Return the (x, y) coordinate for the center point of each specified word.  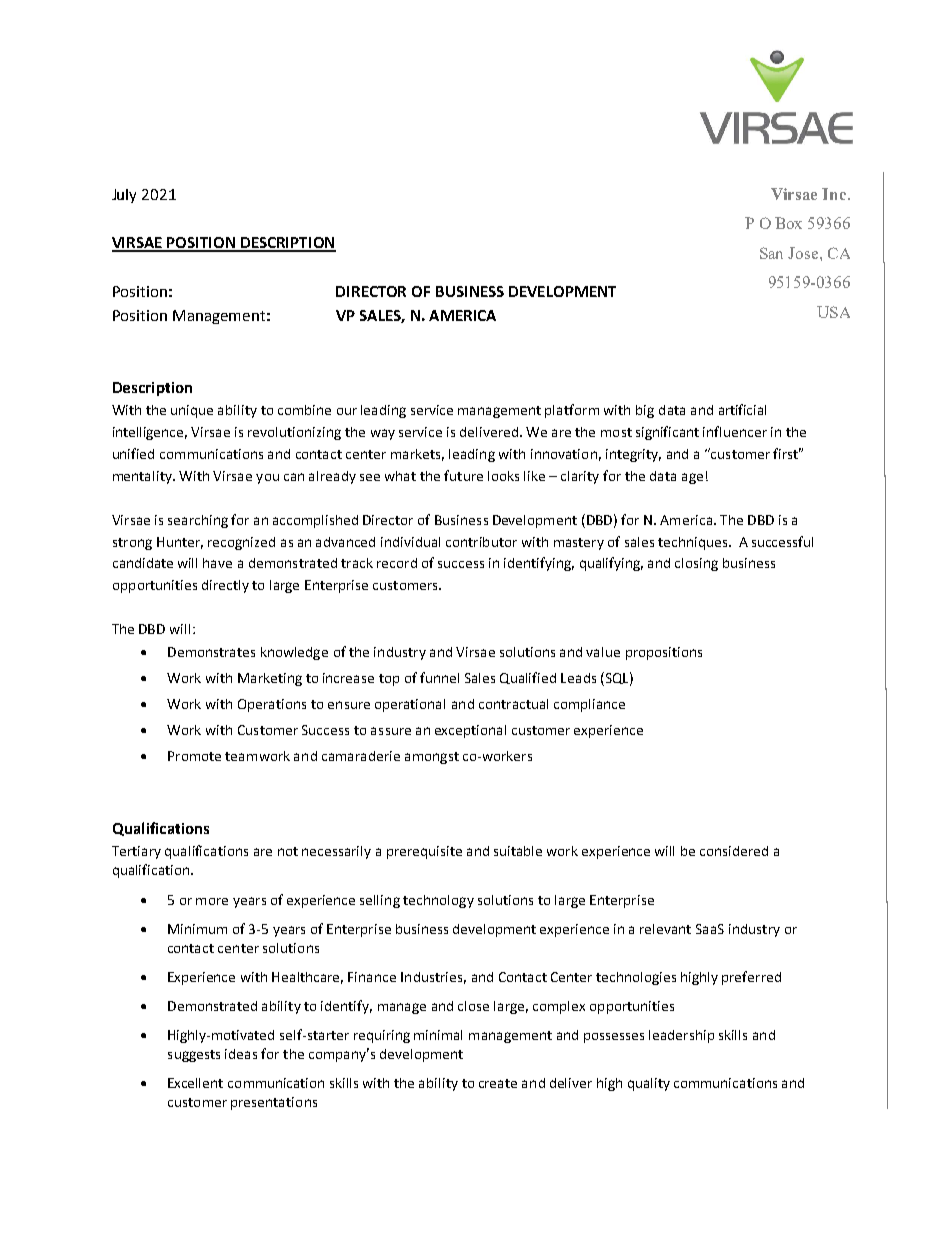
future (463, 475)
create (498, 1083)
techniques (694, 543)
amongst (432, 758)
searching (198, 521)
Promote (194, 756)
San (771, 253)
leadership (681, 1036)
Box (788, 223)
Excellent (195, 1083)
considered (734, 851)
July (124, 196)
